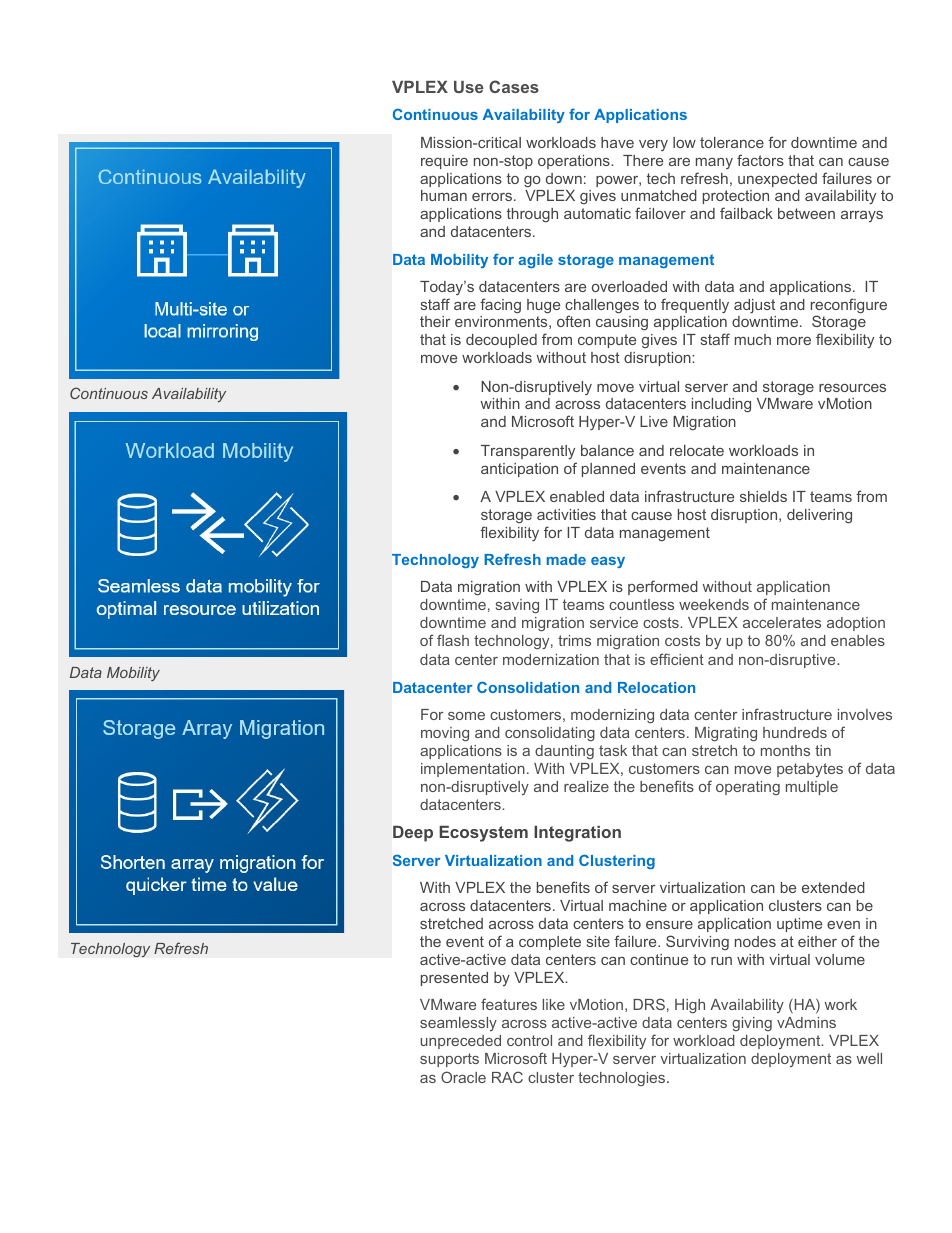 Image resolution: width=952 pixels, height=1233 pixels. I want to click on countless, so click(641, 604).
